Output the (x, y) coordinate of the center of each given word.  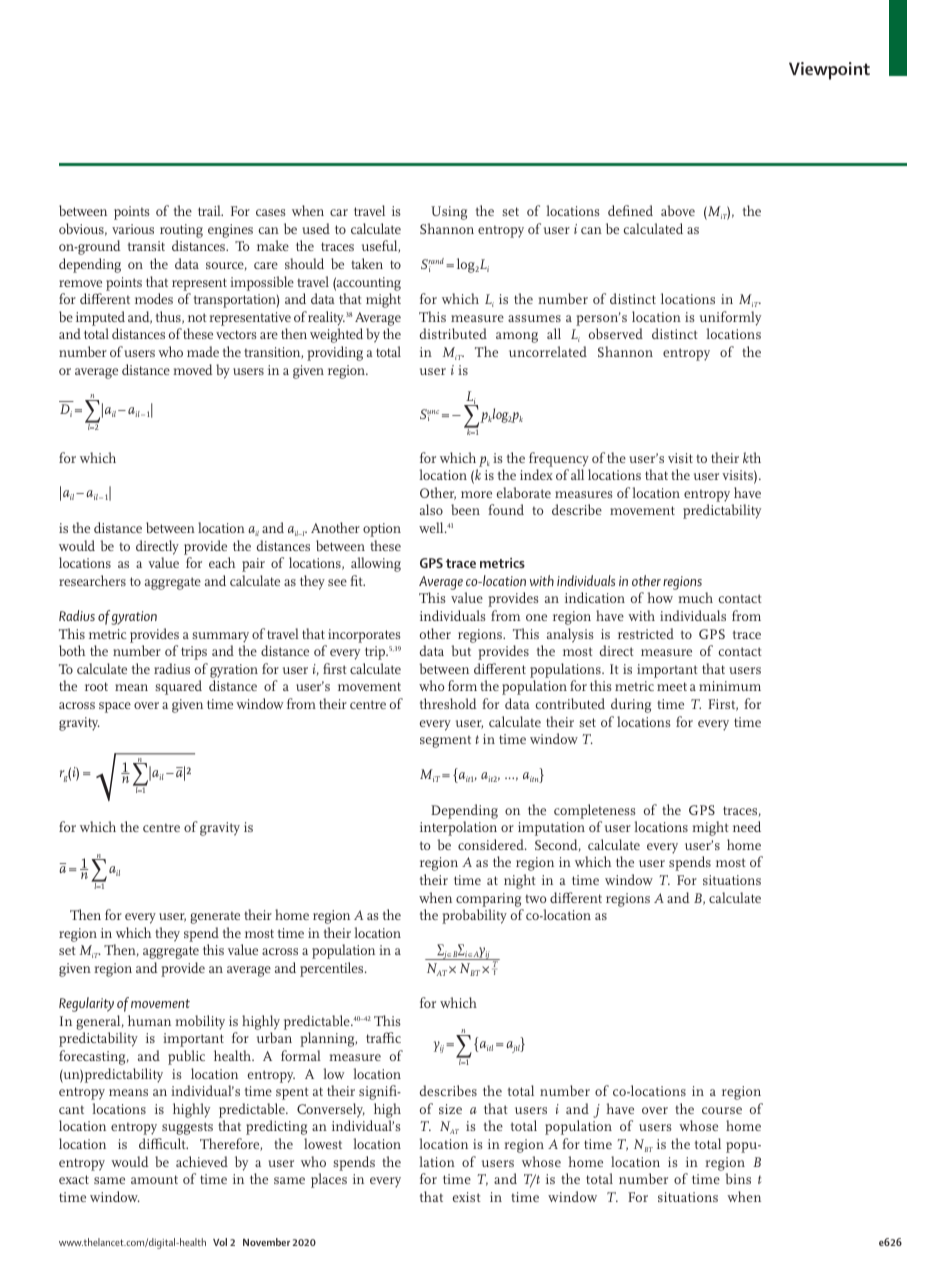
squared (178, 687)
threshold (448, 703)
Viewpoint (829, 71)
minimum (730, 686)
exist (467, 1197)
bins (738, 1178)
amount (154, 1179)
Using (449, 213)
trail (210, 210)
